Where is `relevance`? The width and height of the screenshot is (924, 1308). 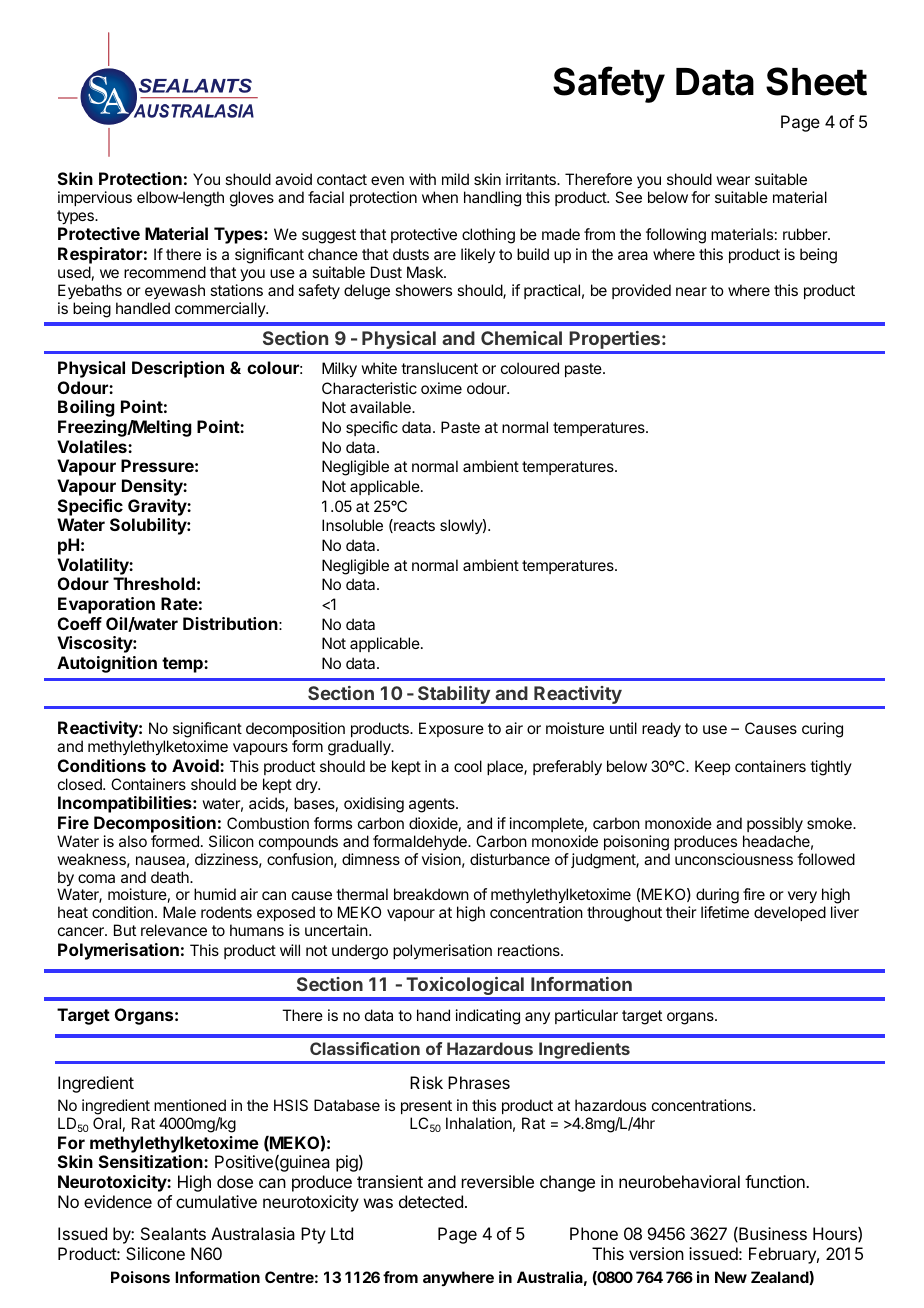 relevance is located at coordinates (174, 930).
